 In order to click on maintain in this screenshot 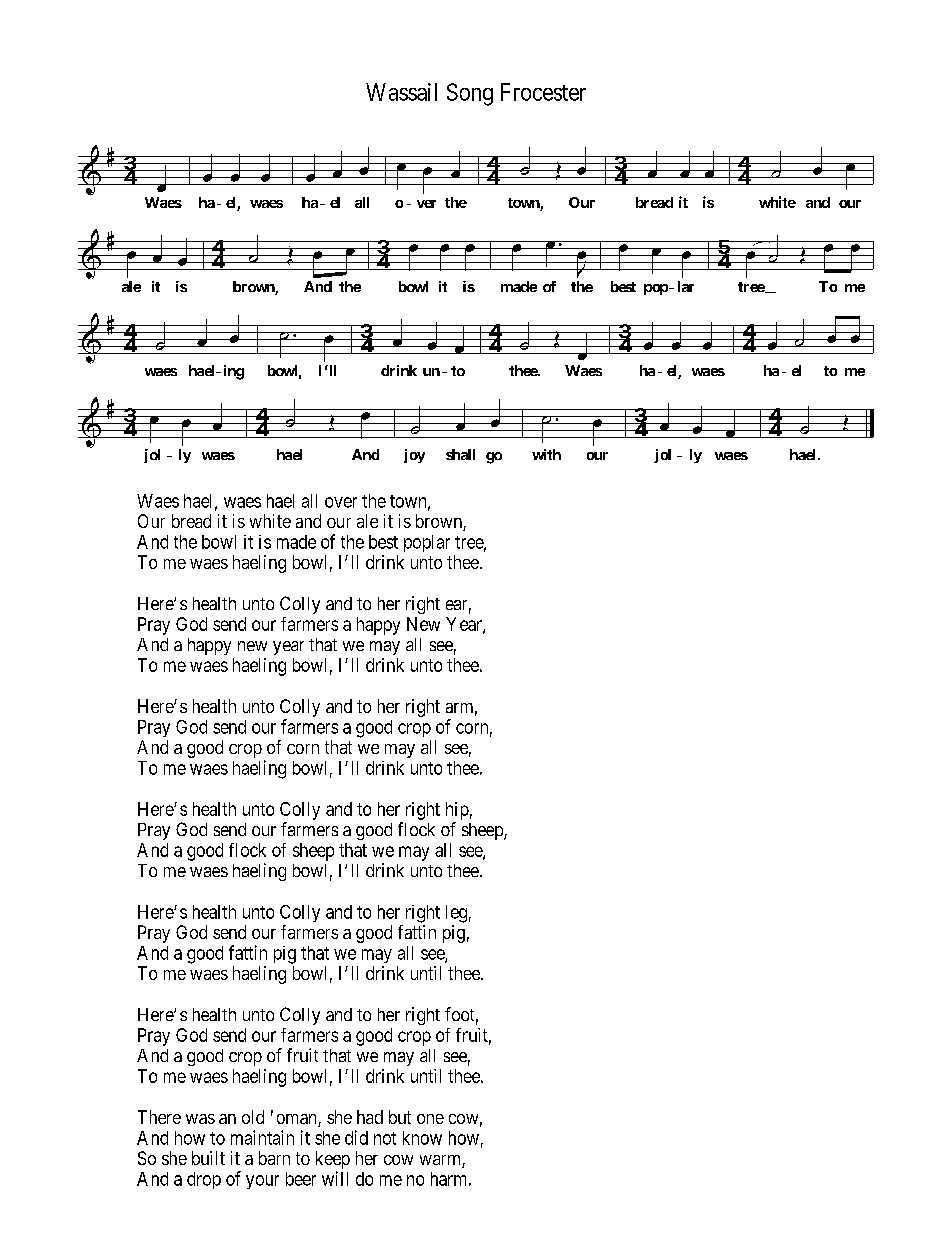, I will do `click(262, 1137)`.
